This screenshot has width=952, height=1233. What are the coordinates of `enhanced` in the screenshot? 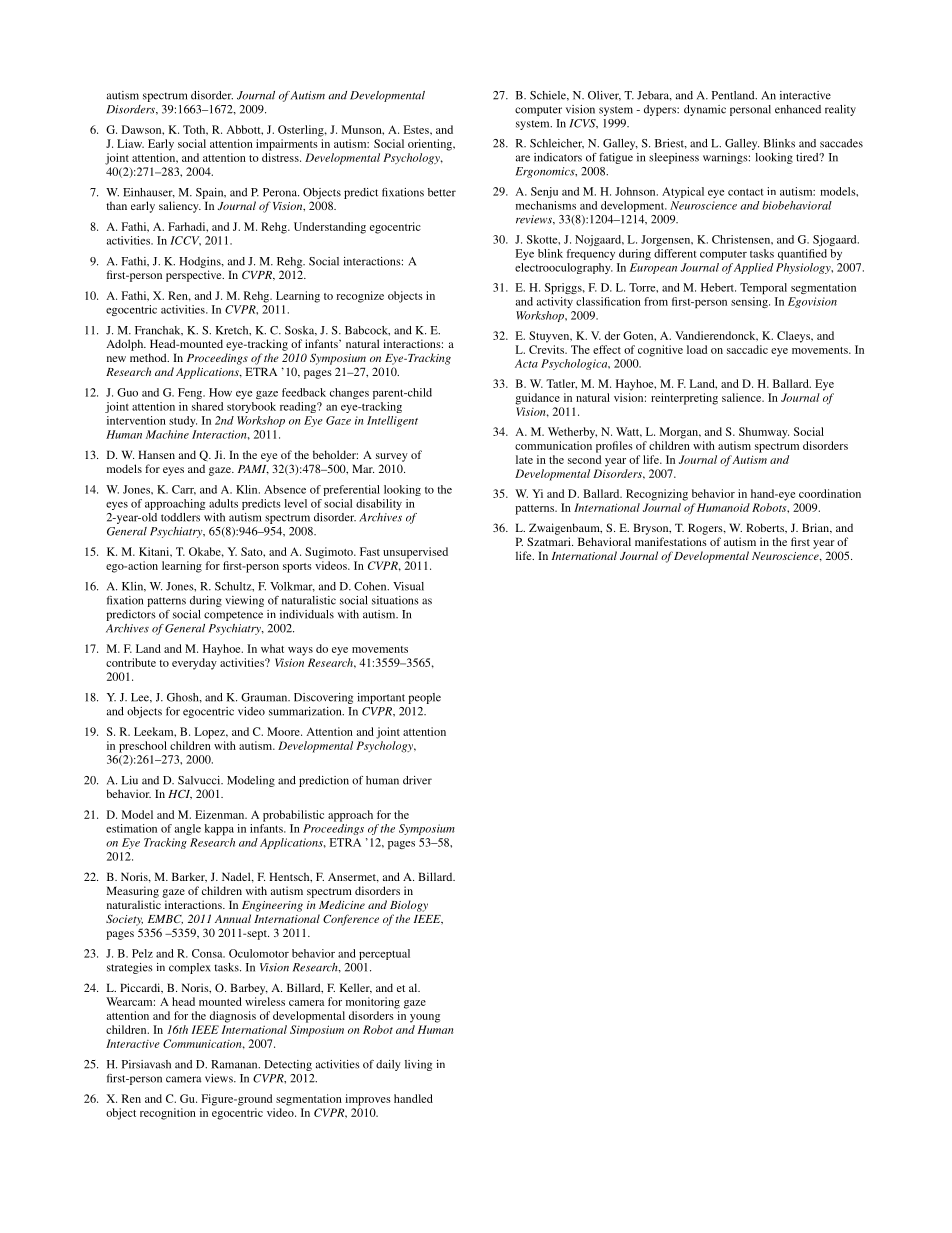 It's located at (798, 109).
